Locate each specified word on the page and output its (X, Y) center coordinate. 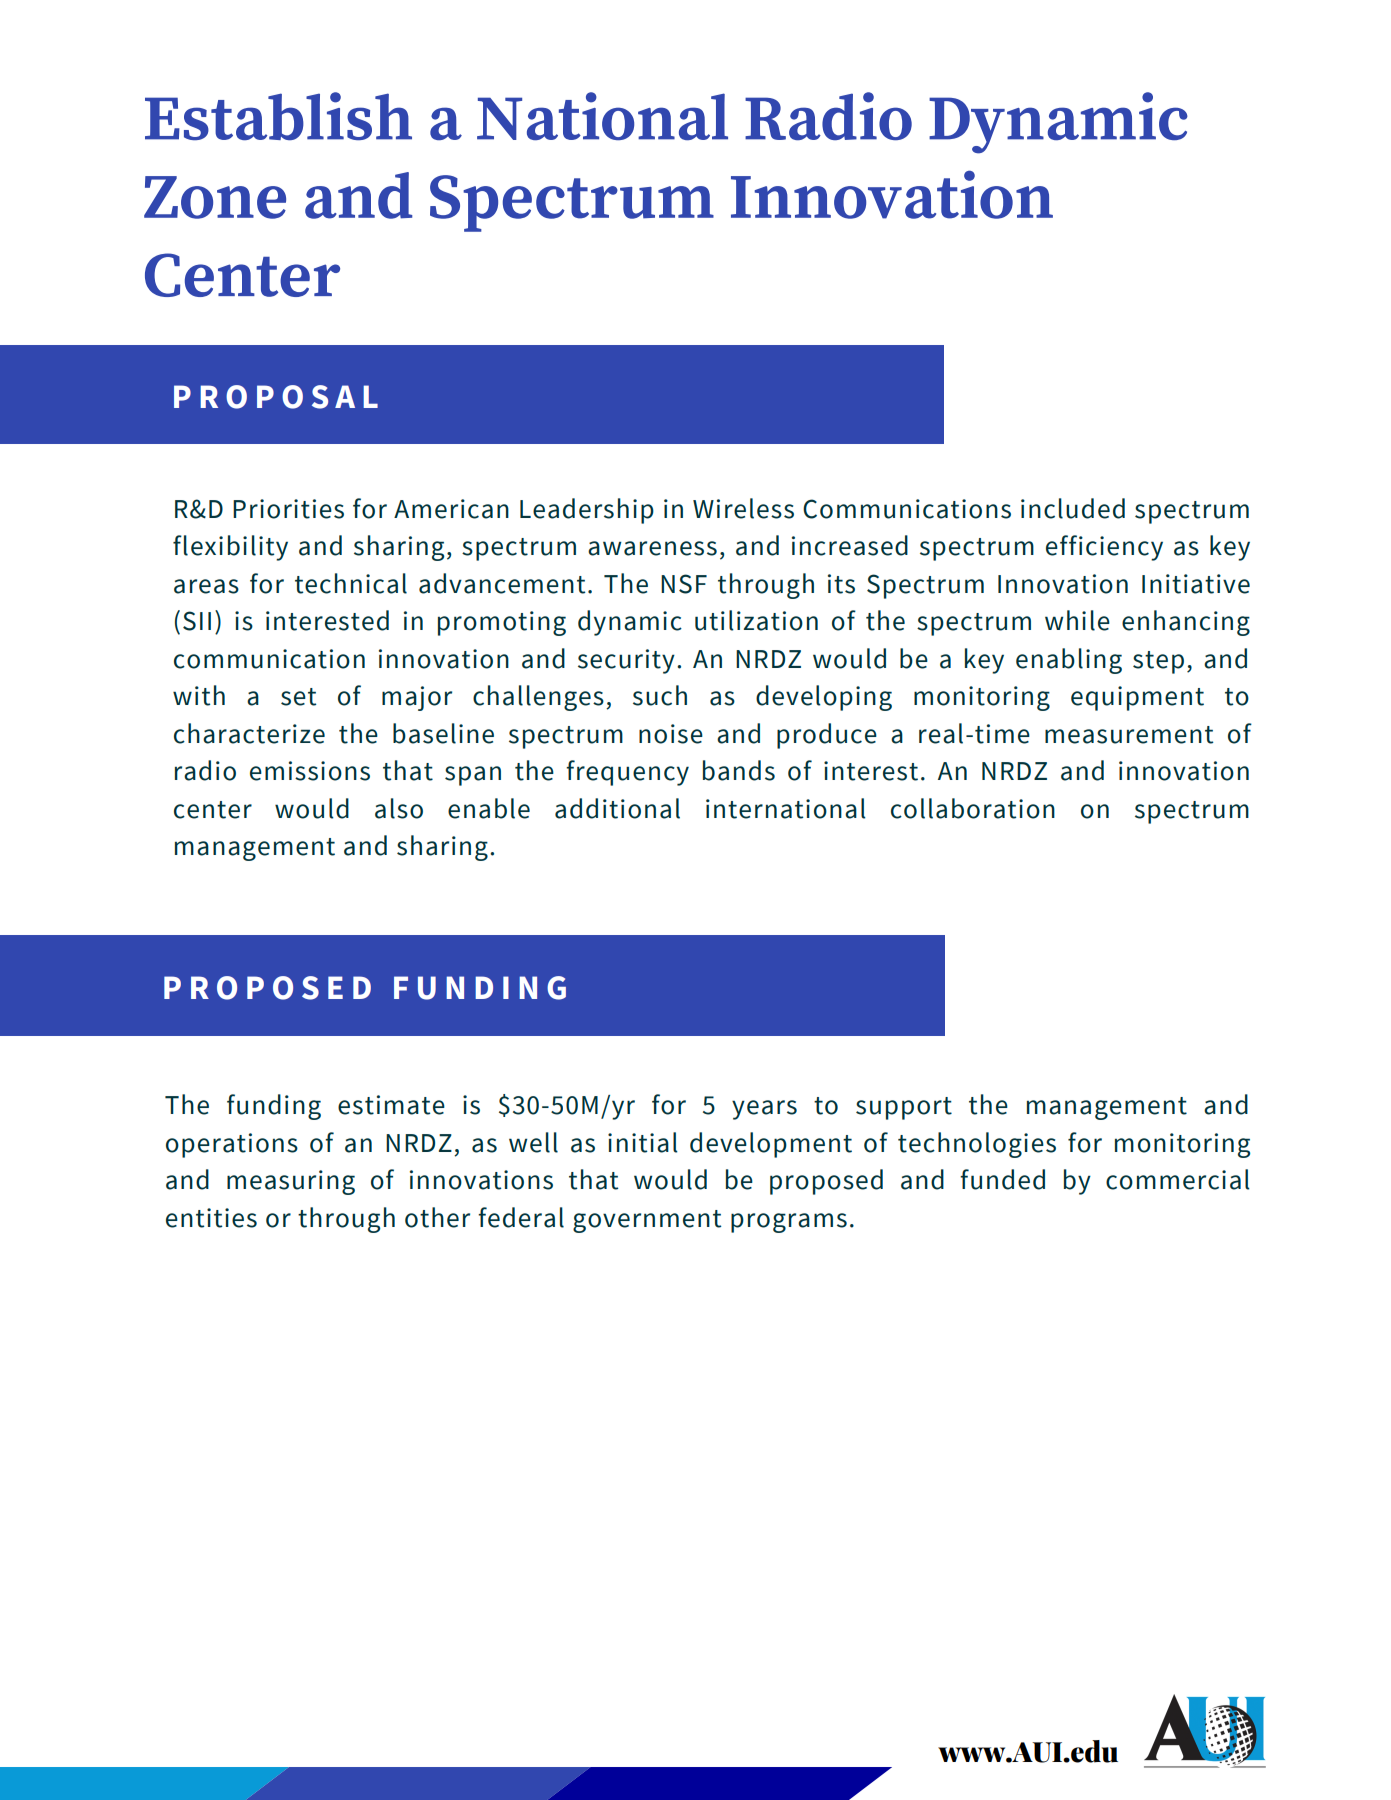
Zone (215, 197)
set (298, 697)
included (1073, 508)
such (660, 695)
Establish (278, 116)
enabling (1069, 661)
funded (1002, 1179)
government (647, 1221)
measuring (291, 1182)
